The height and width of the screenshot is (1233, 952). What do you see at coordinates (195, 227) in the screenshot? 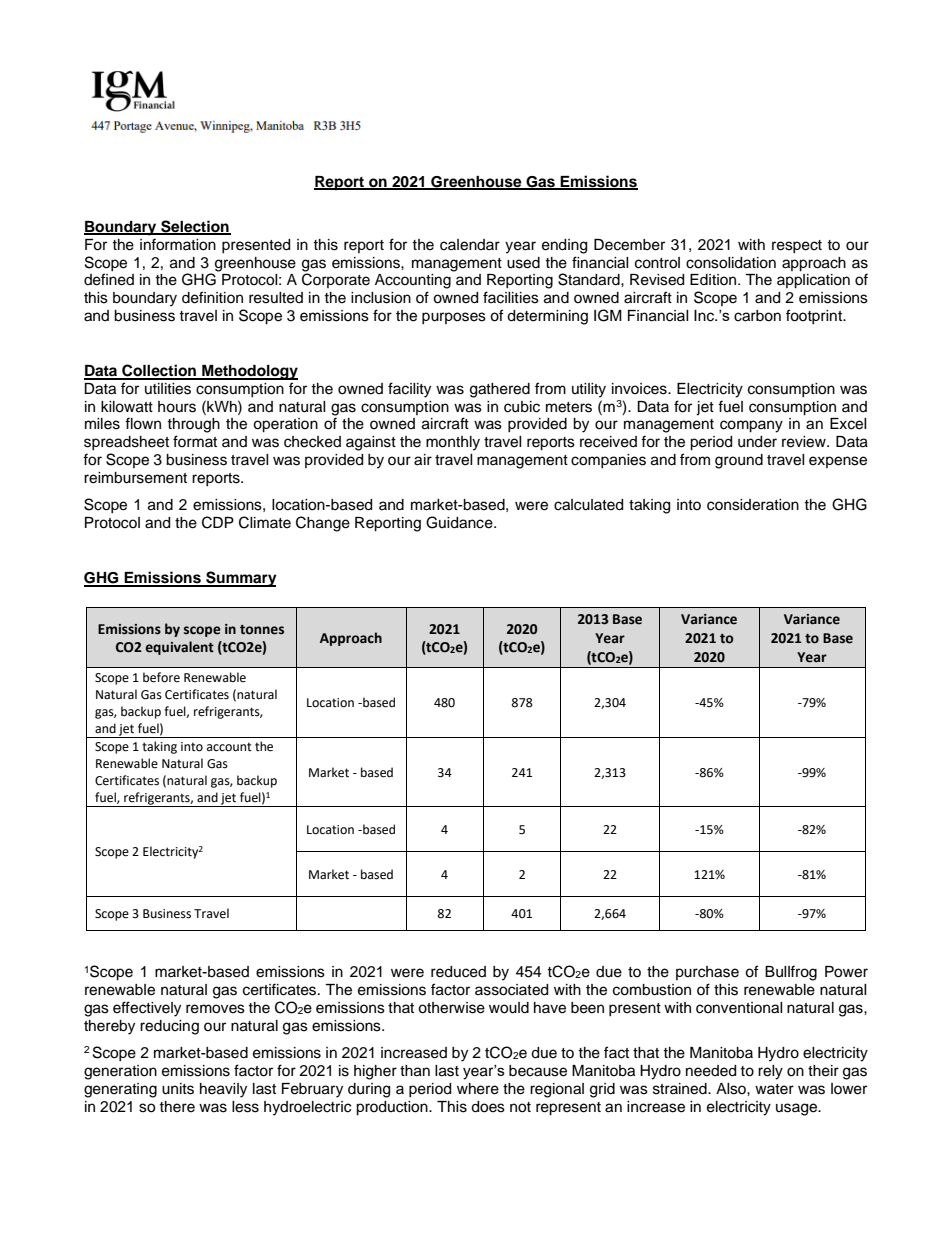
I see `Selection` at bounding box center [195, 227].
